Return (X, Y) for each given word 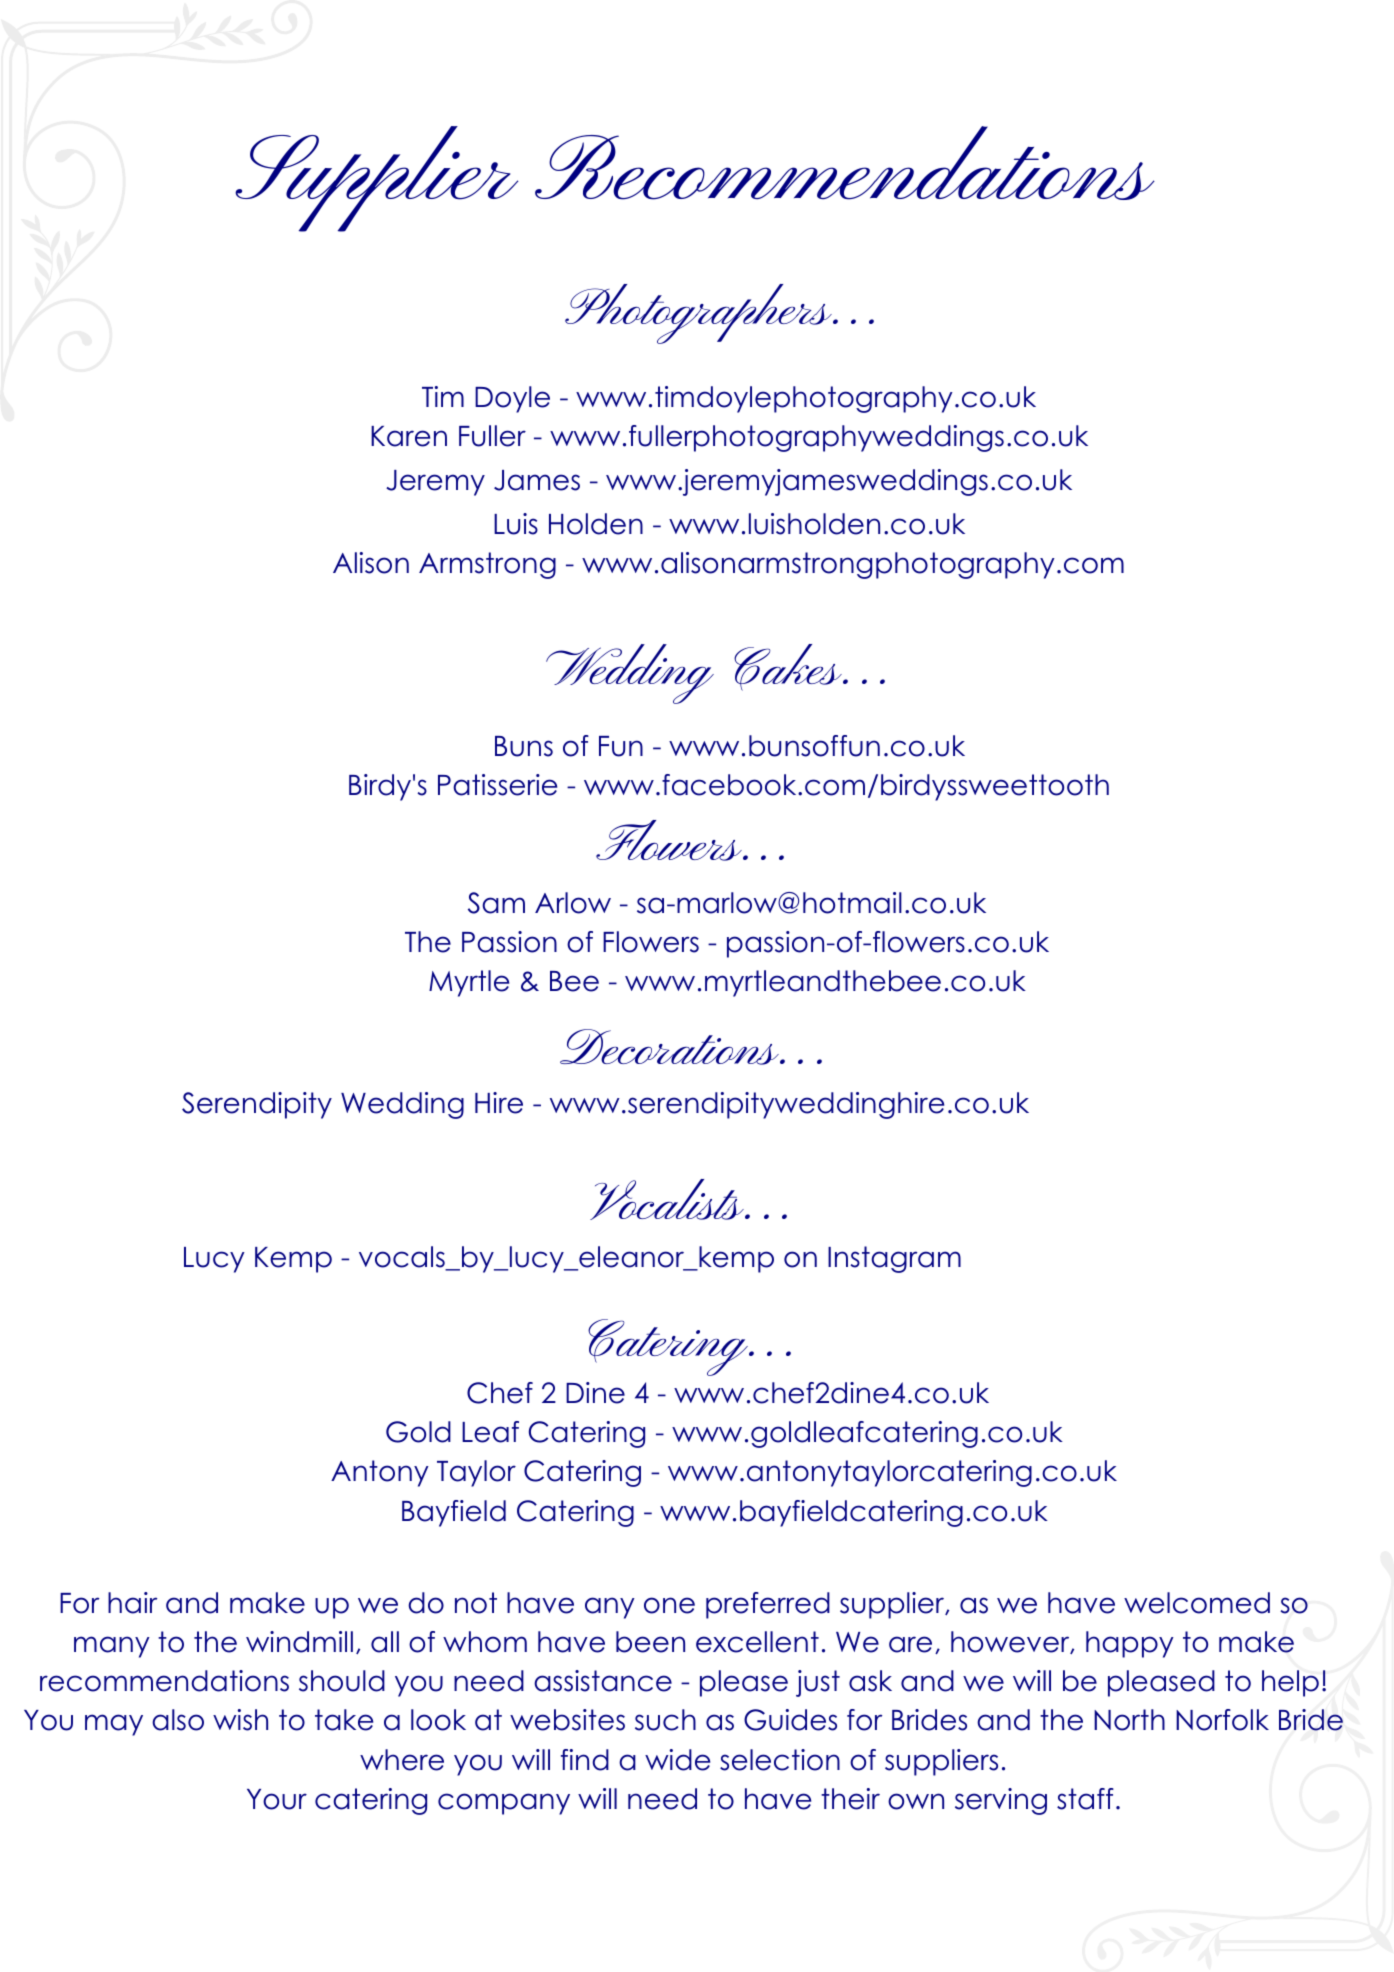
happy (1130, 1644)
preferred (768, 1605)
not (476, 1603)
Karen (409, 436)
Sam (496, 903)
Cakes (789, 667)
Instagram (894, 1259)
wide (677, 1760)
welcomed (1197, 1603)
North (1129, 1720)
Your (277, 1799)
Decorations (671, 1047)
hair (132, 1603)
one (669, 1605)
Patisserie (497, 785)
